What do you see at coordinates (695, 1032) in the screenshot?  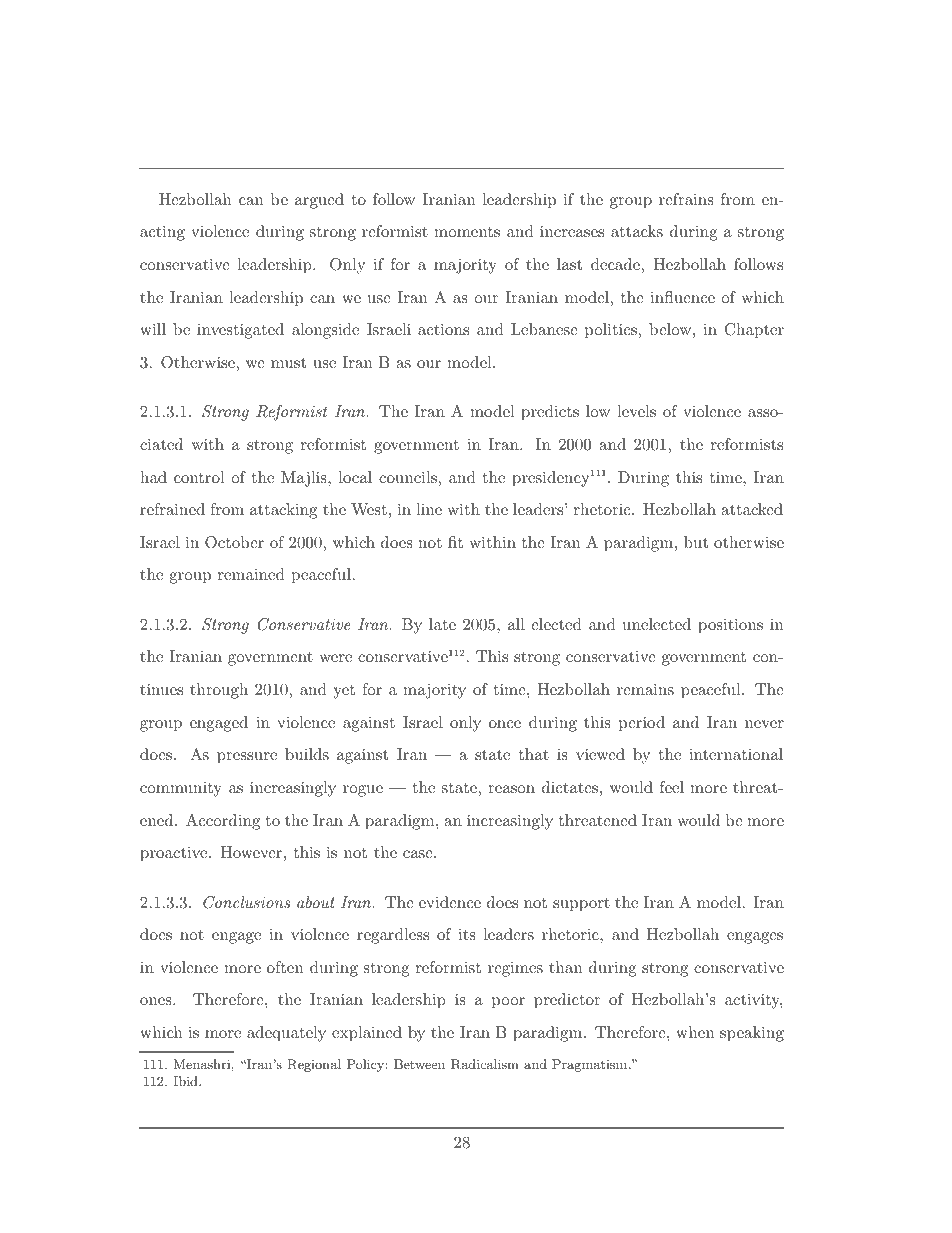 I see `when` at bounding box center [695, 1032].
